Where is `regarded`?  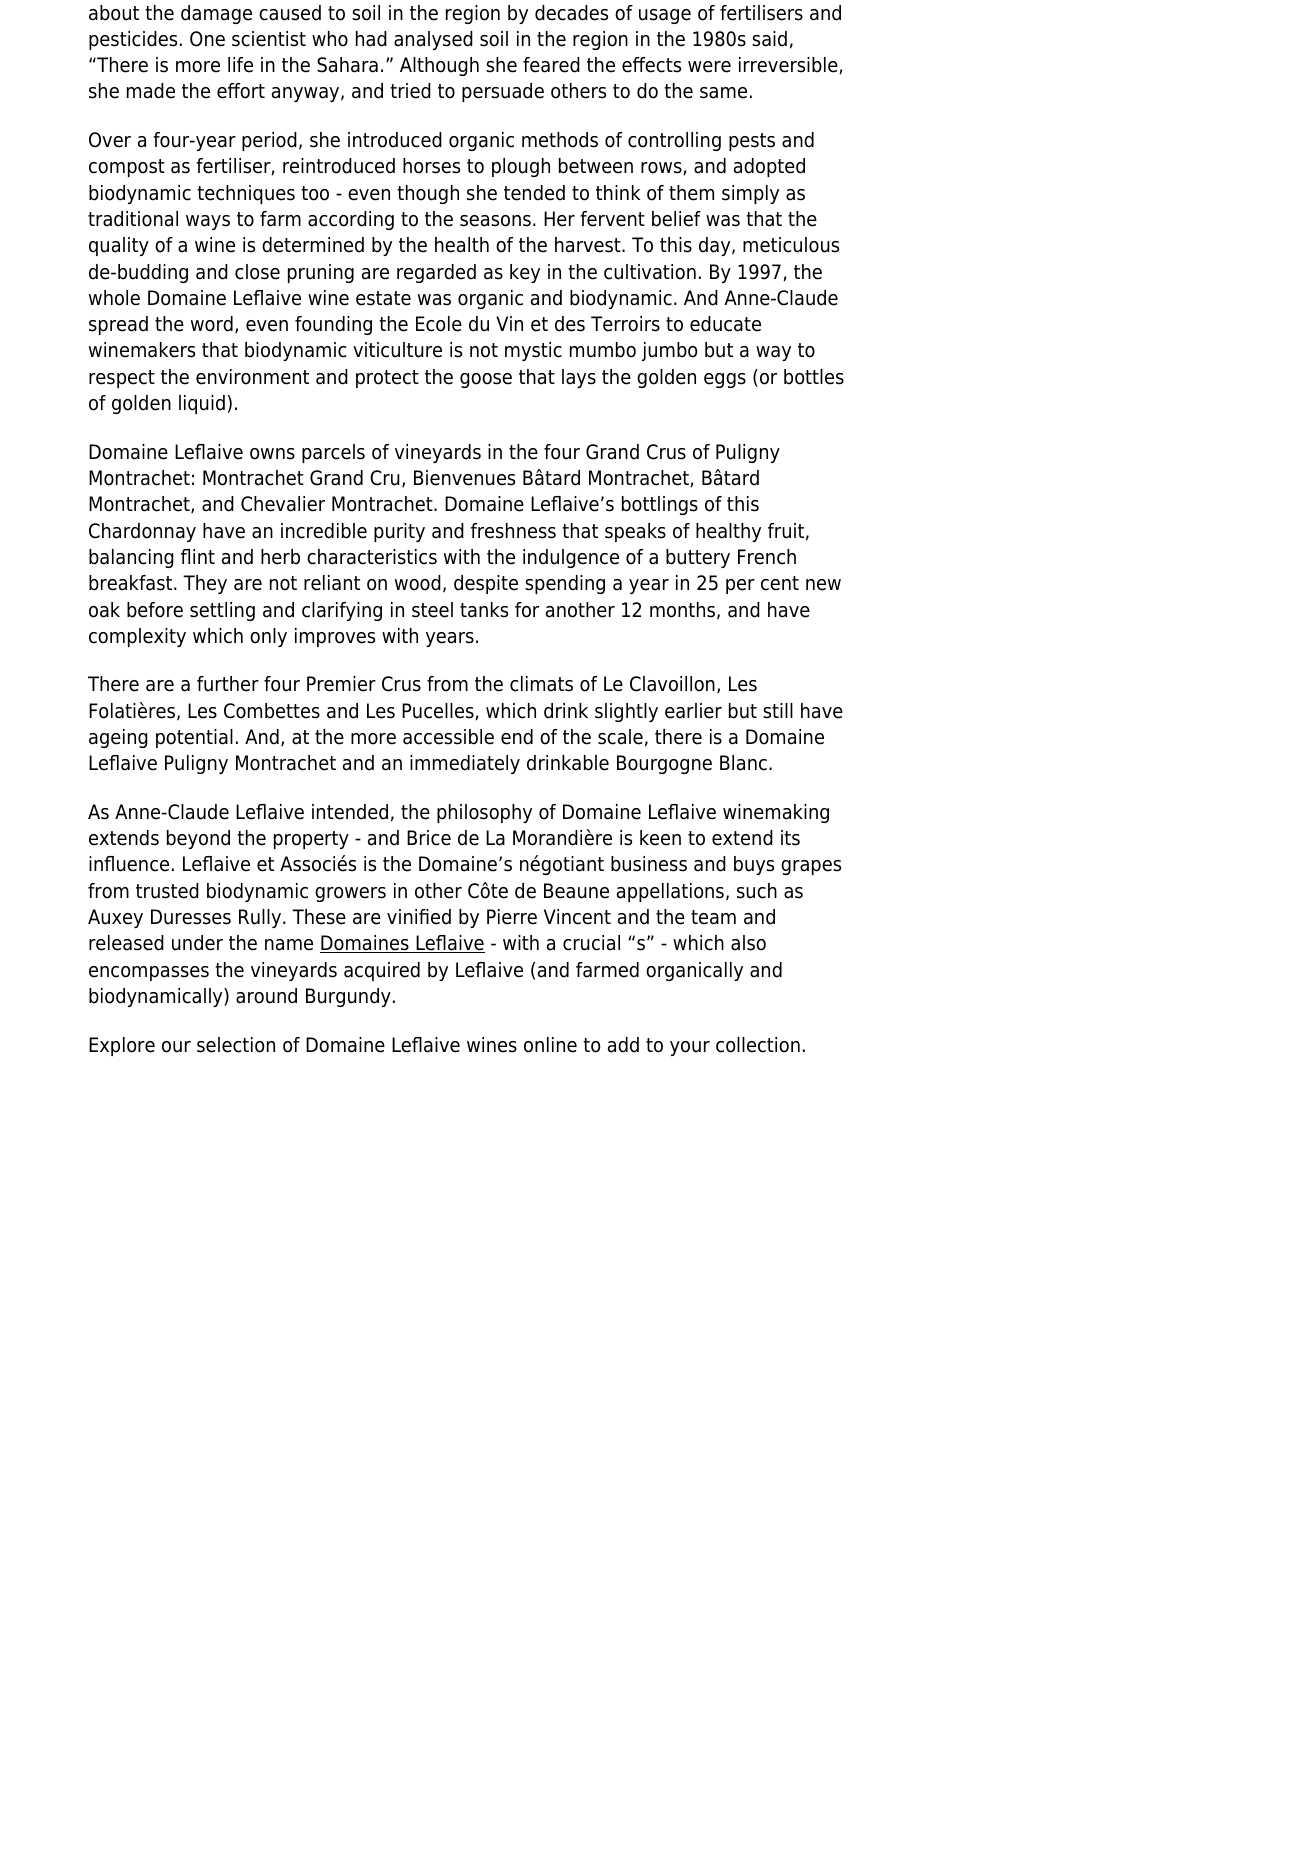 regarded is located at coordinates (436, 273).
